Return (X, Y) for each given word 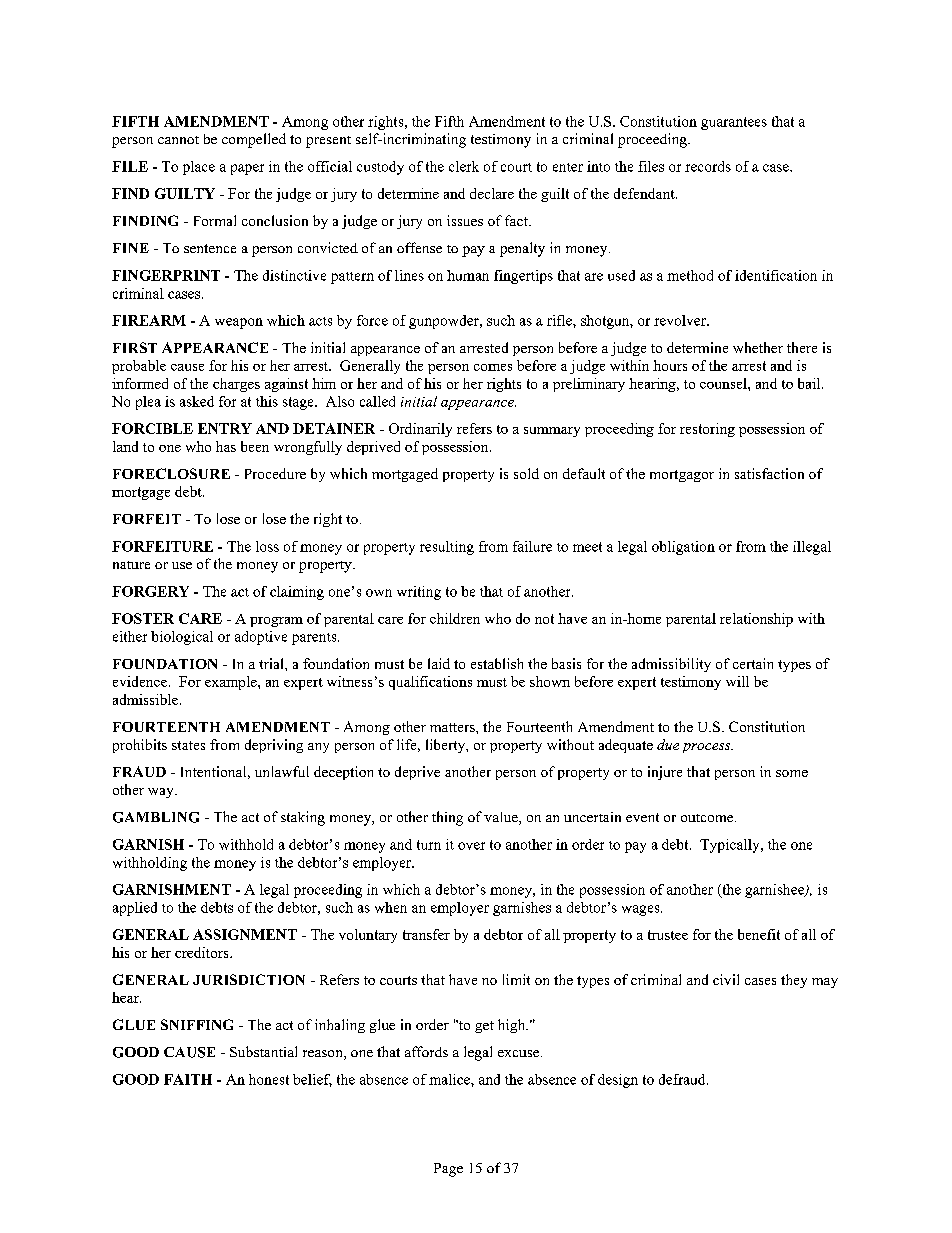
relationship (756, 620)
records (708, 166)
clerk (464, 166)
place (199, 168)
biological (182, 638)
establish (497, 663)
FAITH (188, 1079)
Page (448, 1170)
